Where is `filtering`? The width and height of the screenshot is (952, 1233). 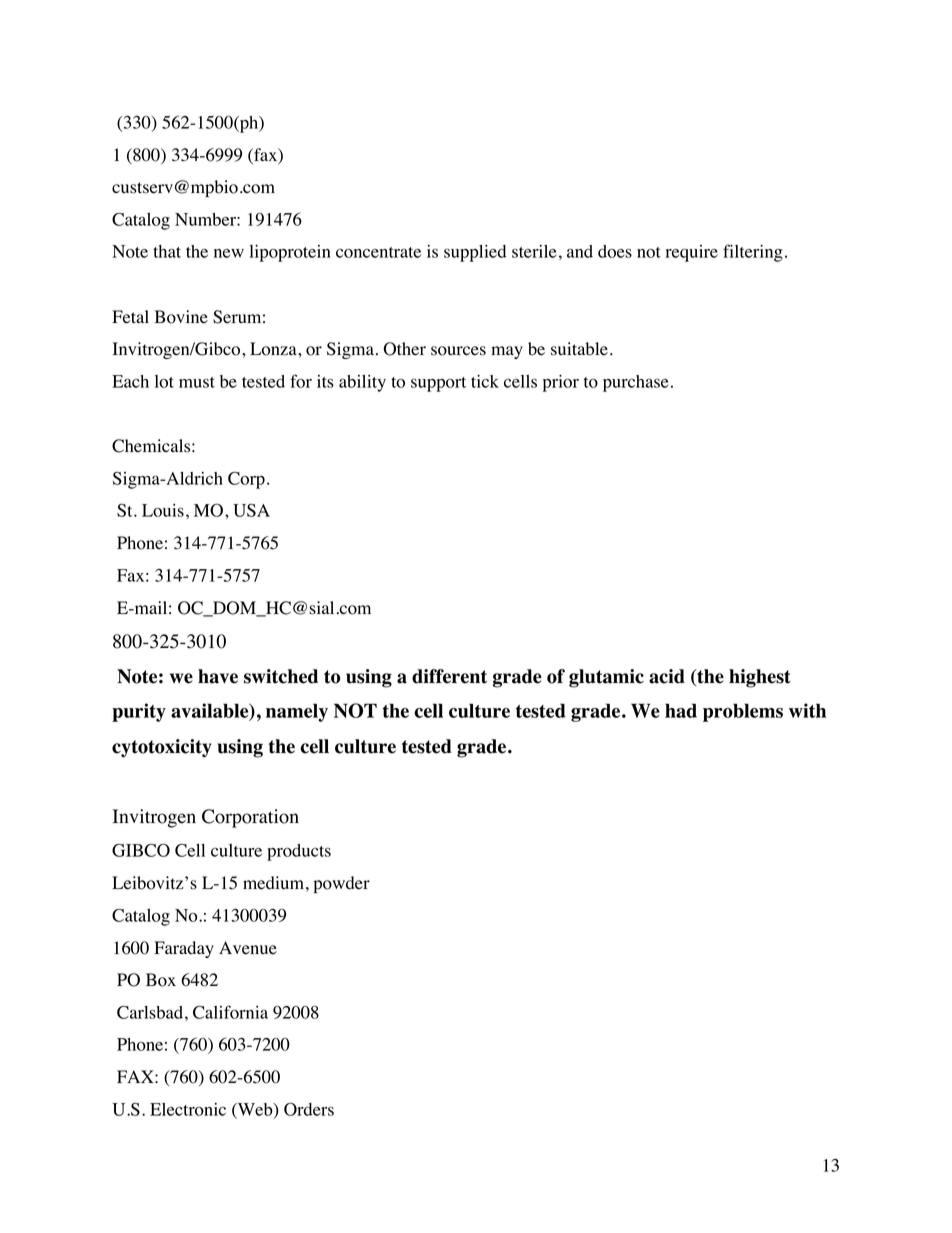 filtering is located at coordinates (753, 253).
